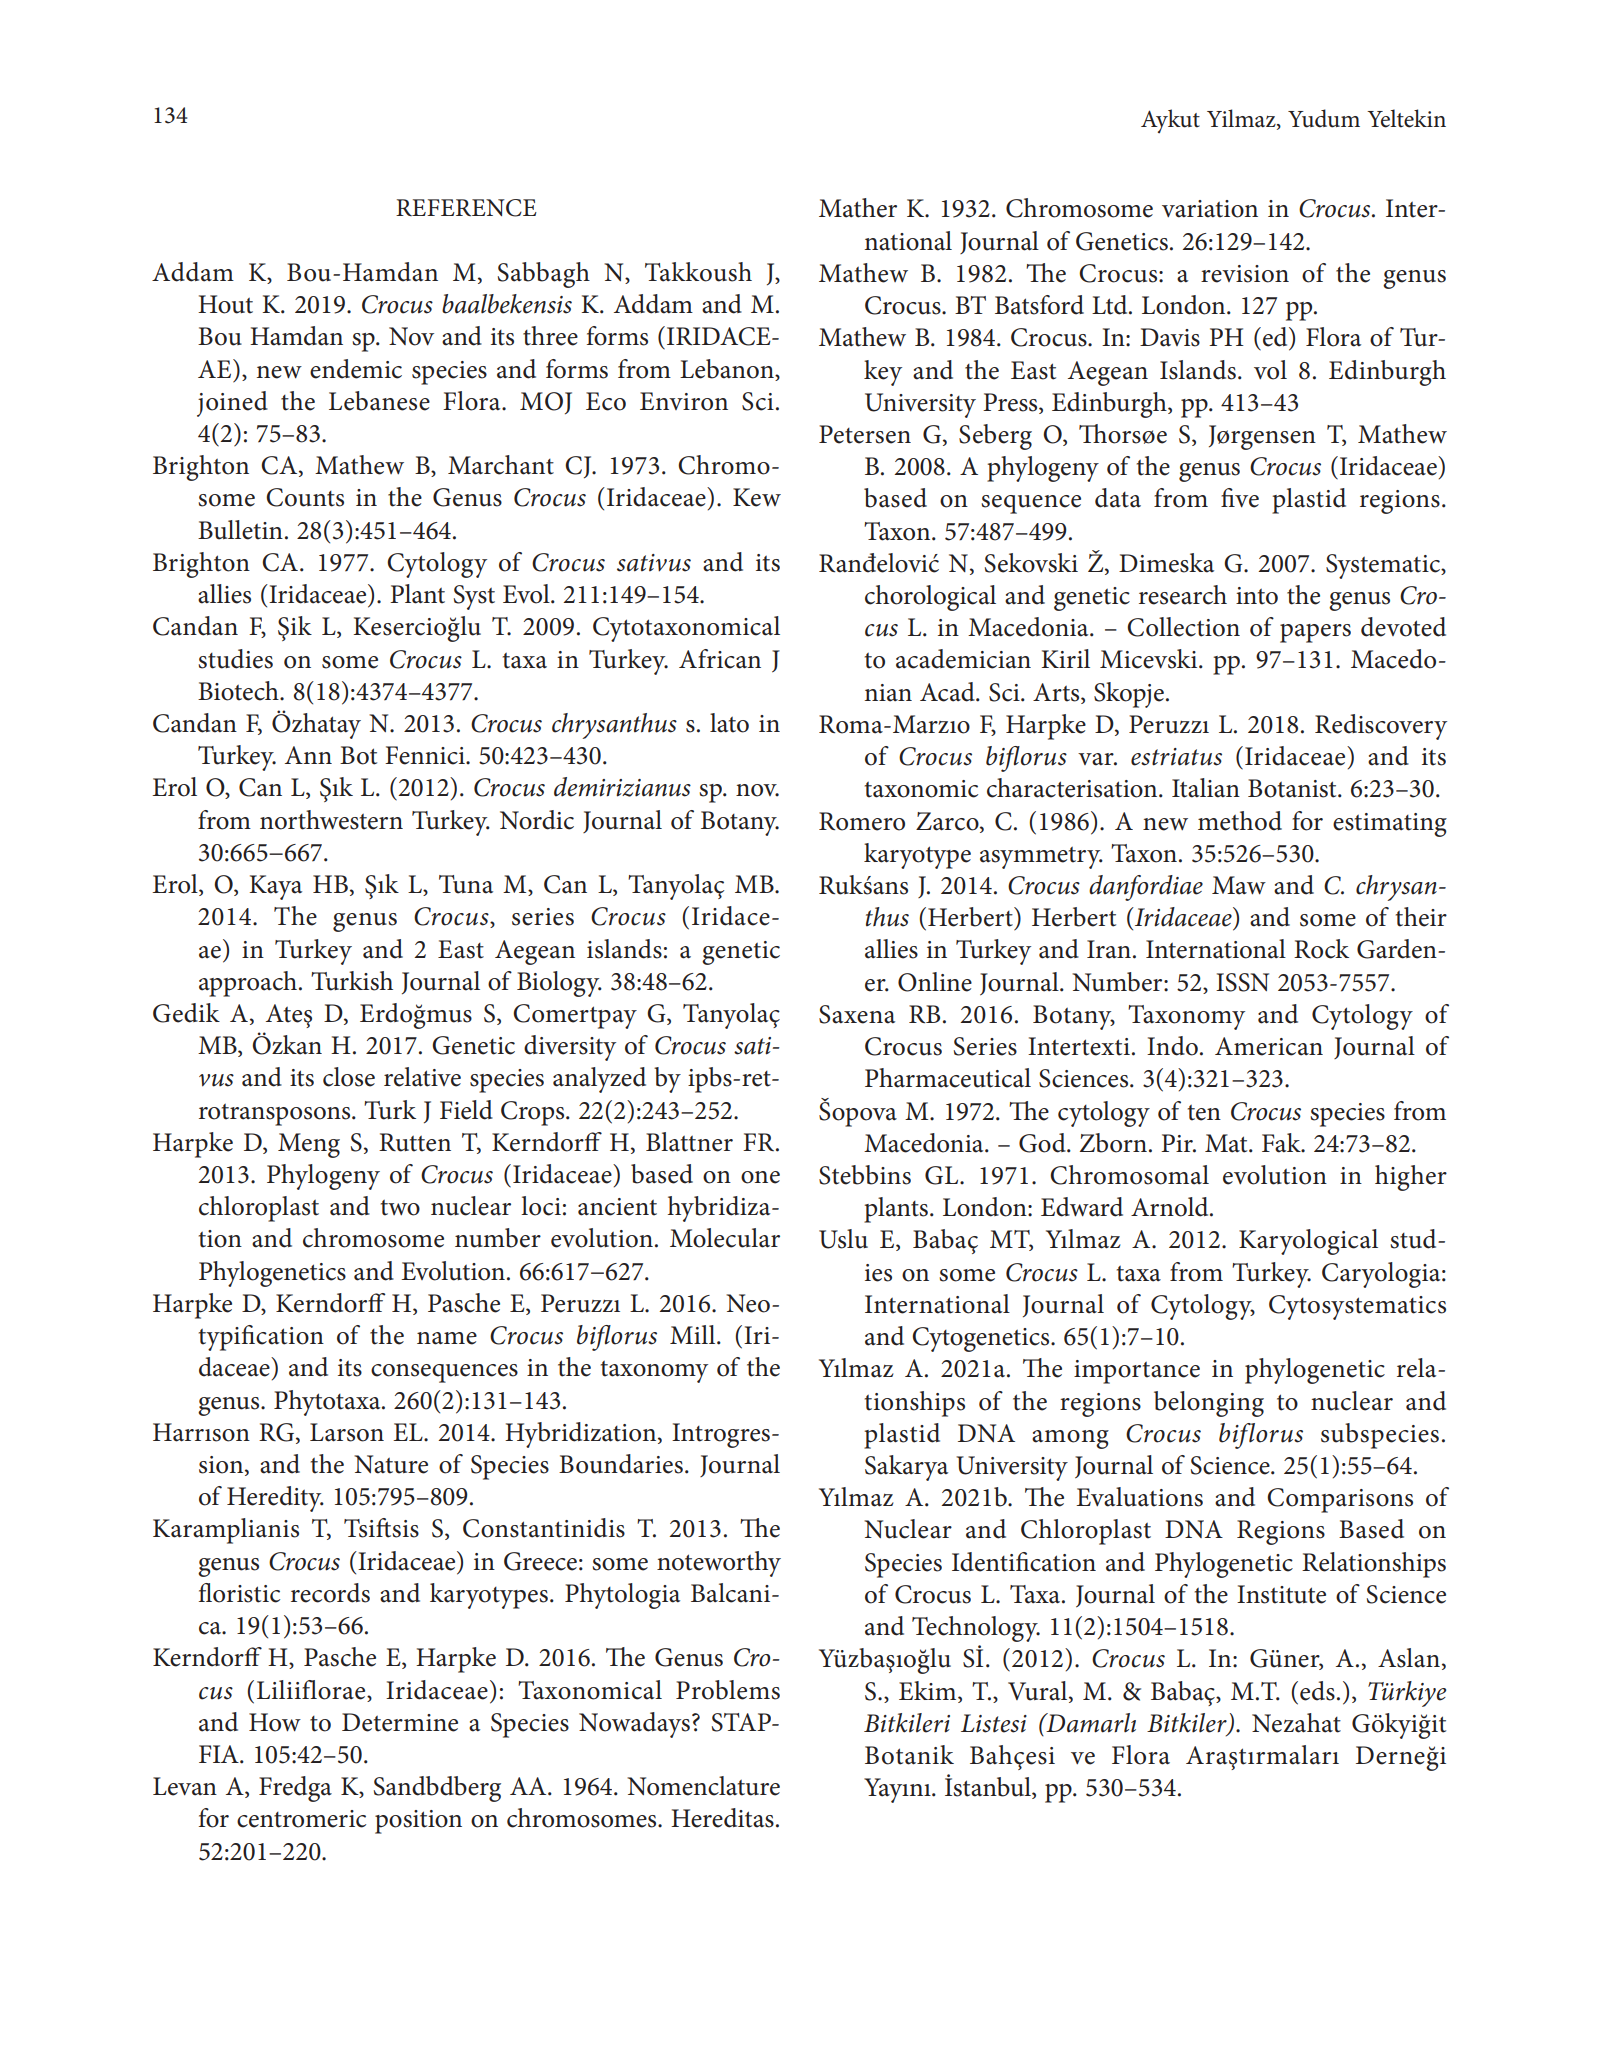  Describe the element at coordinates (1209, 1404) in the screenshot. I see `belonging` at that location.
